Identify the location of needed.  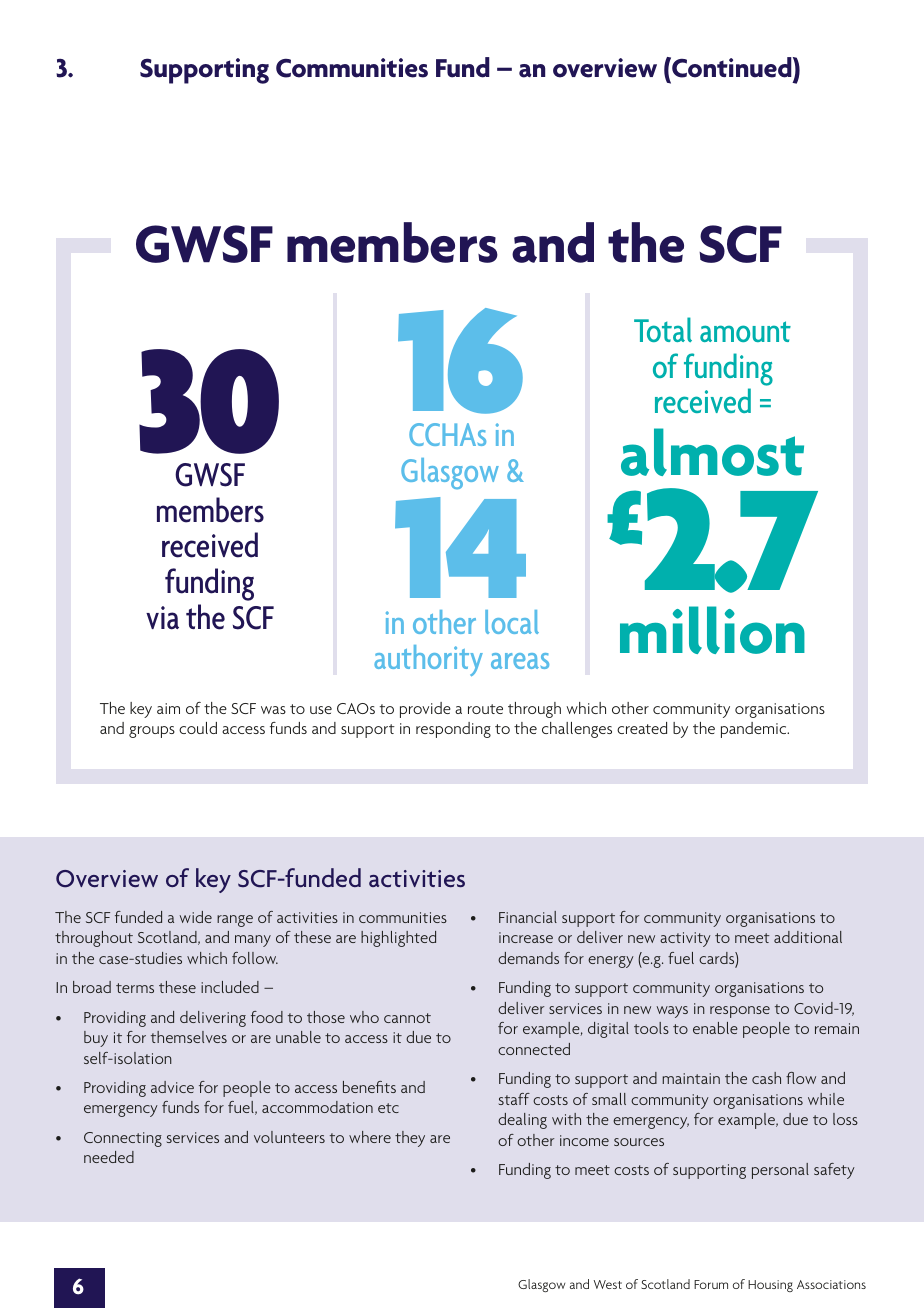
(109, 1157).
